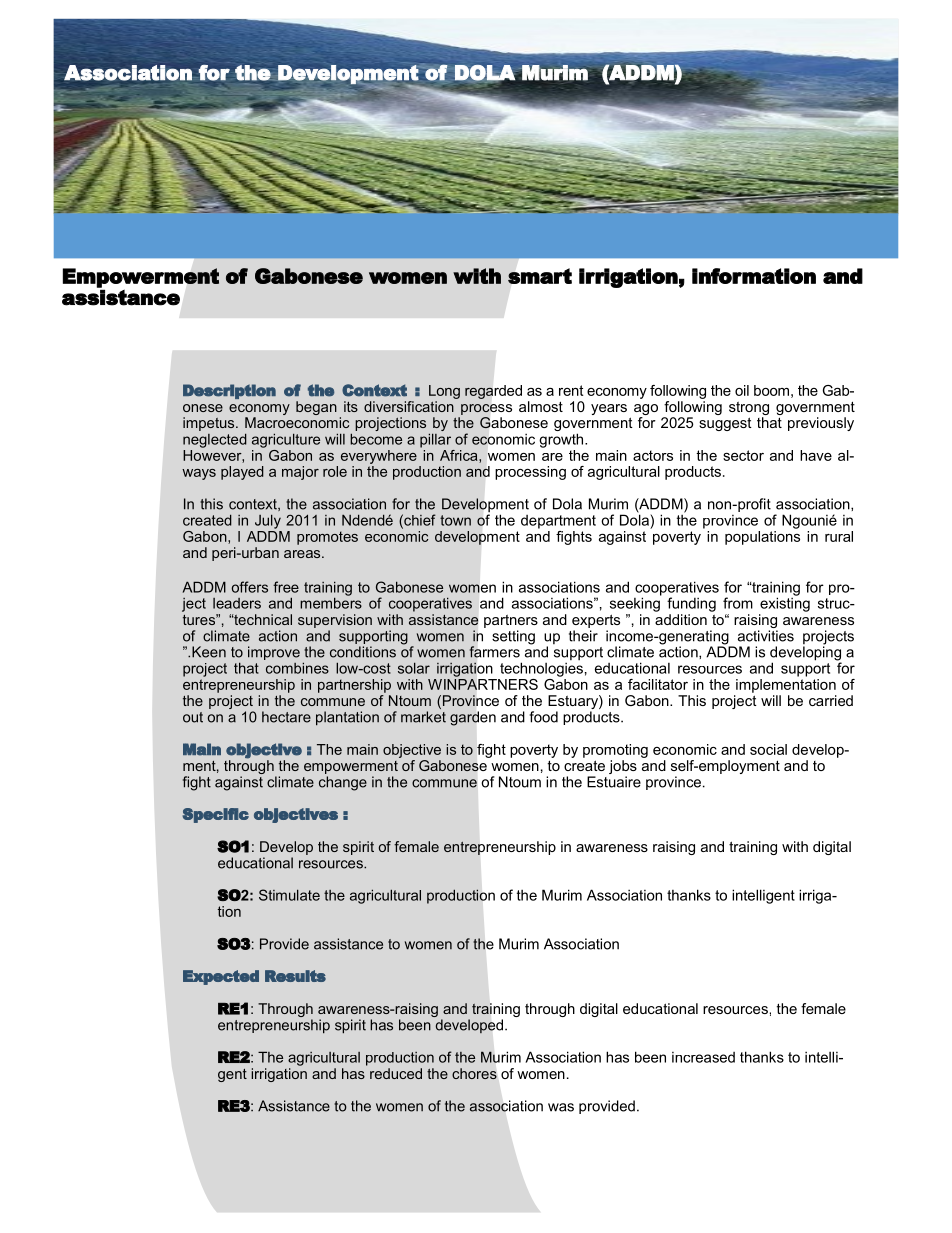  Describe the element at coordinates (771, 390) in the document. I see `boom` at that location.
